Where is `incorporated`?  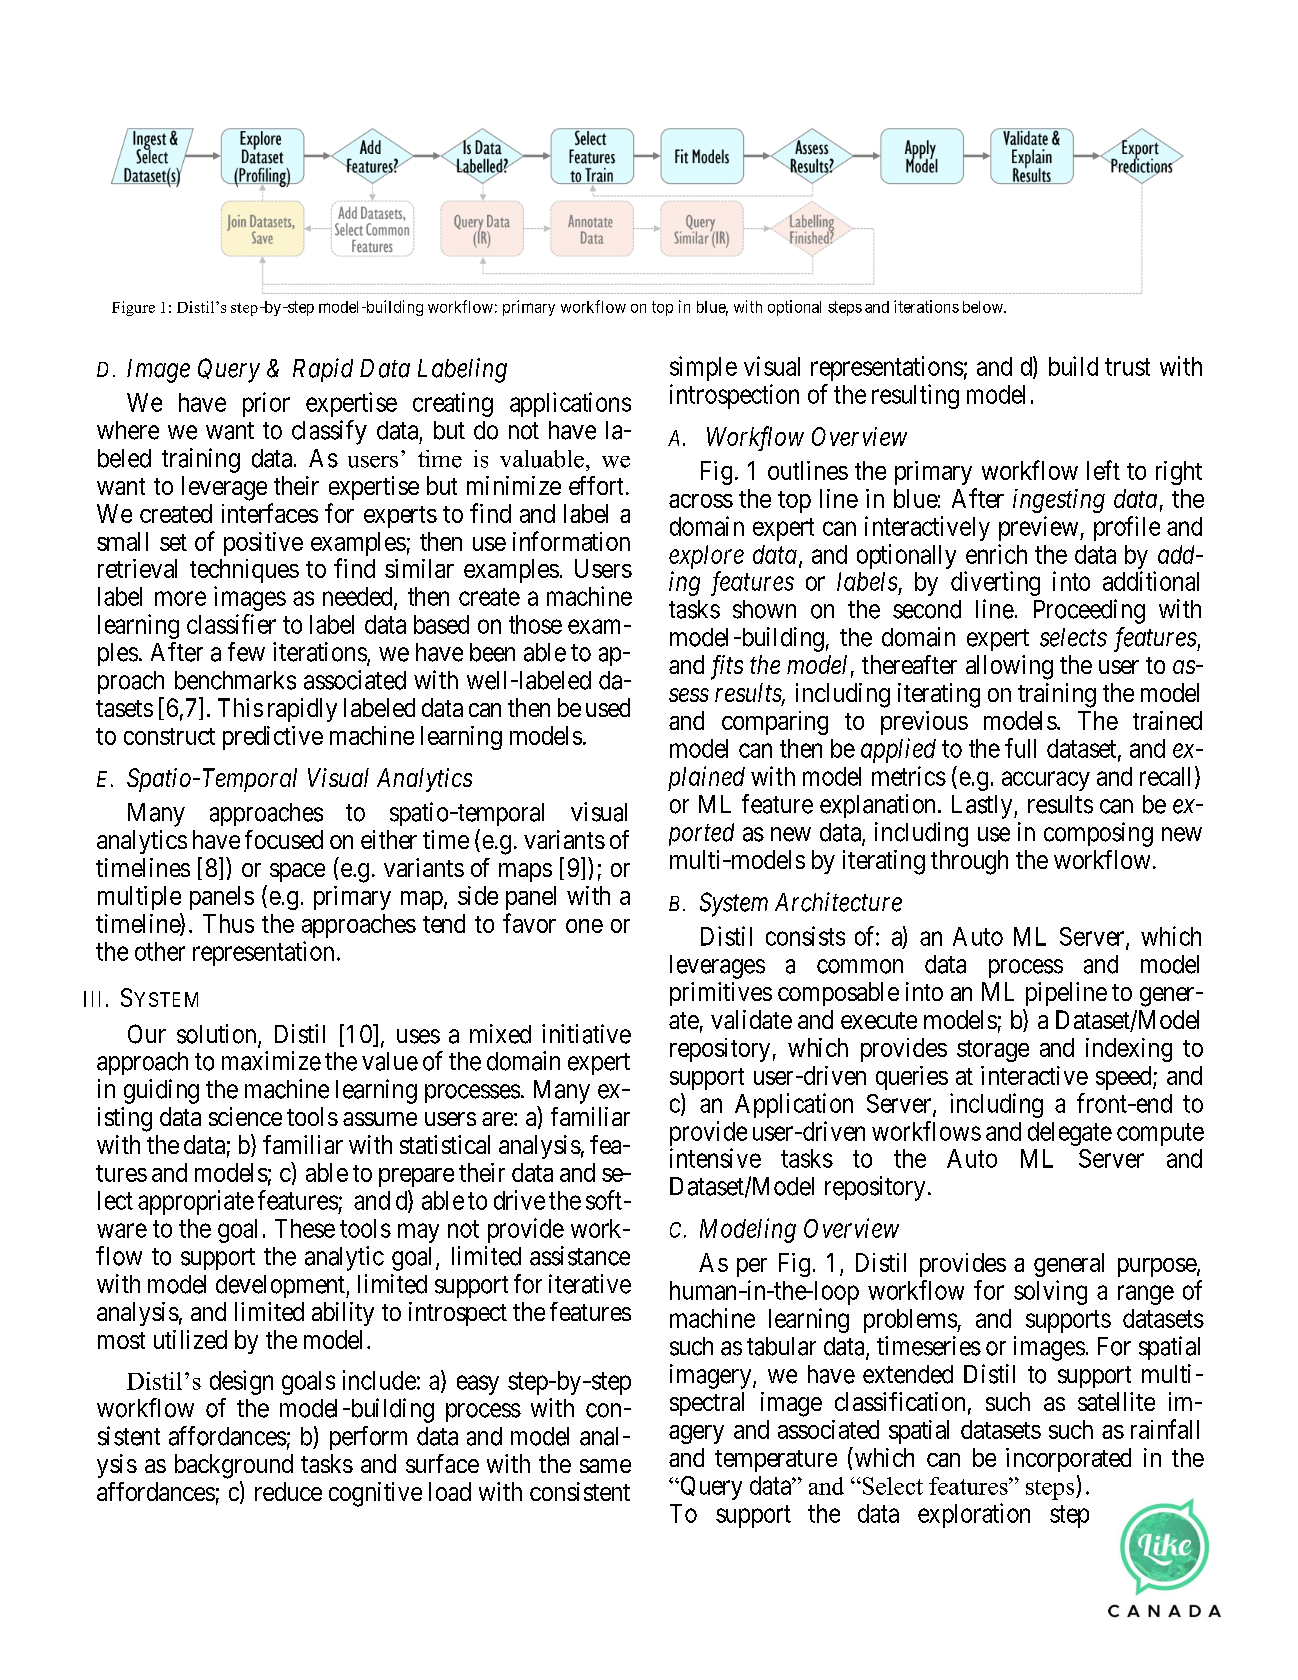
incorporated is located at coordinates (1068, 1460).
